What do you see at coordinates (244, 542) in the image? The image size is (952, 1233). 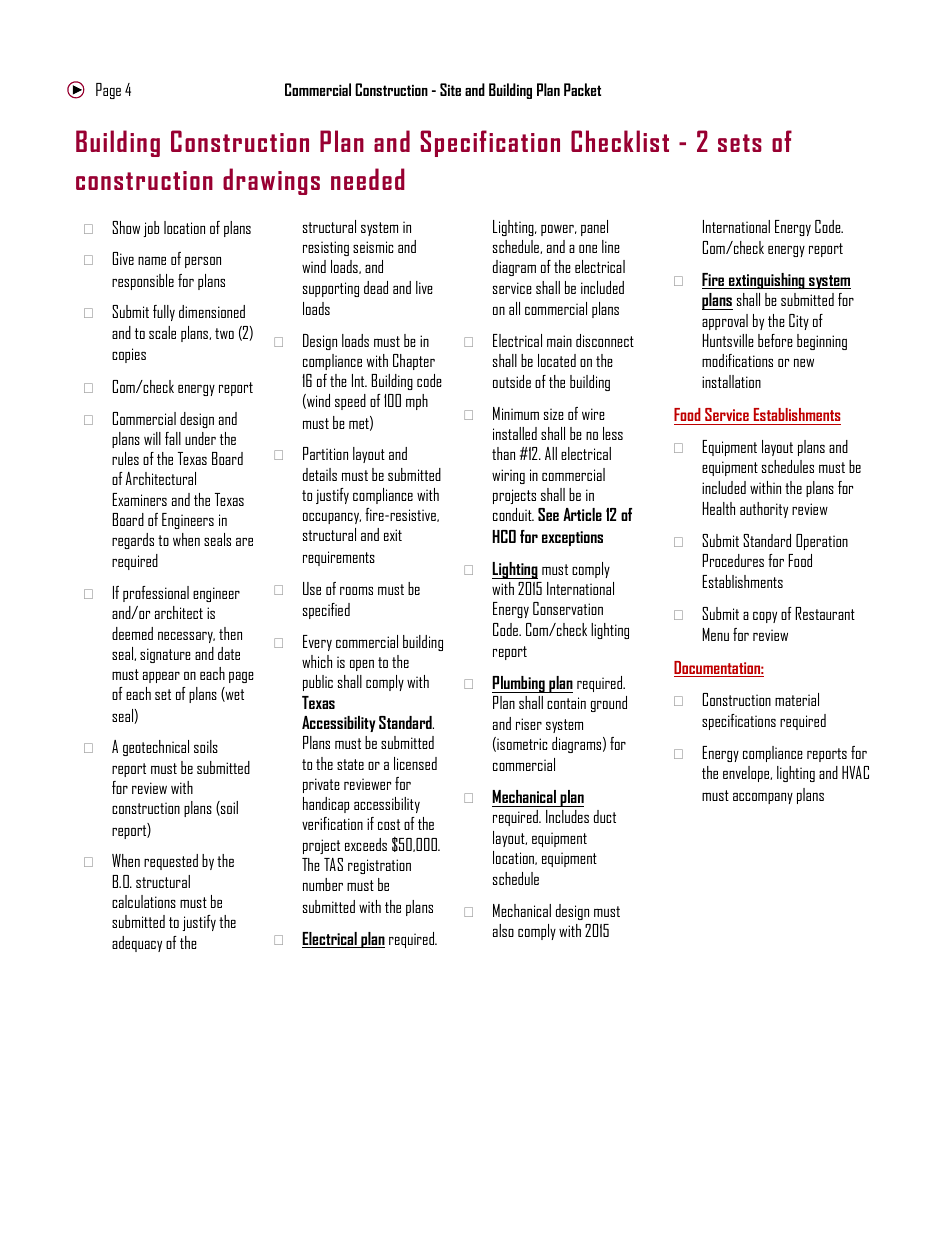 I see `are` at bounding box center [244, 542].
